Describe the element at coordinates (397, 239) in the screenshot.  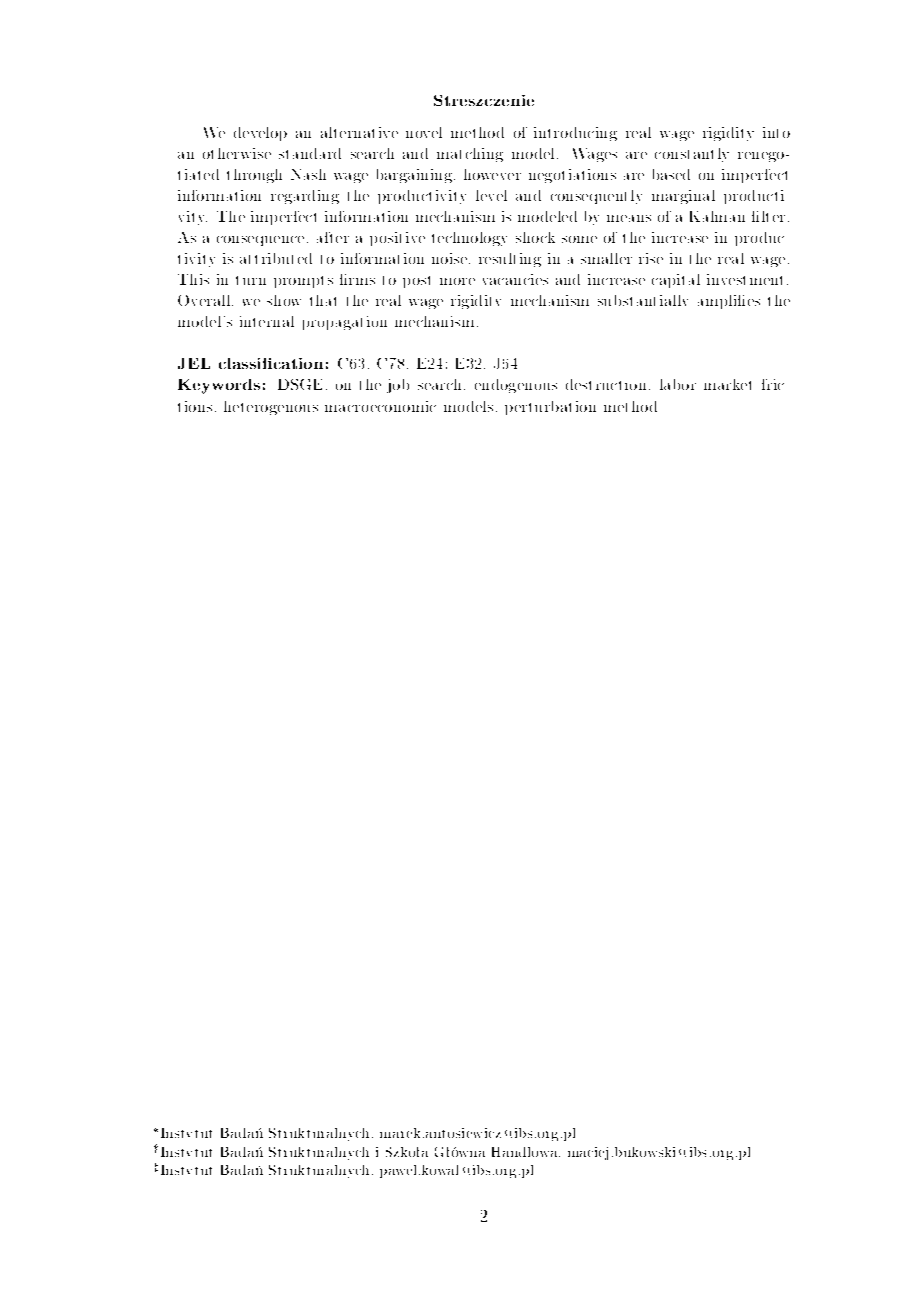
I see `positive` at that location.
